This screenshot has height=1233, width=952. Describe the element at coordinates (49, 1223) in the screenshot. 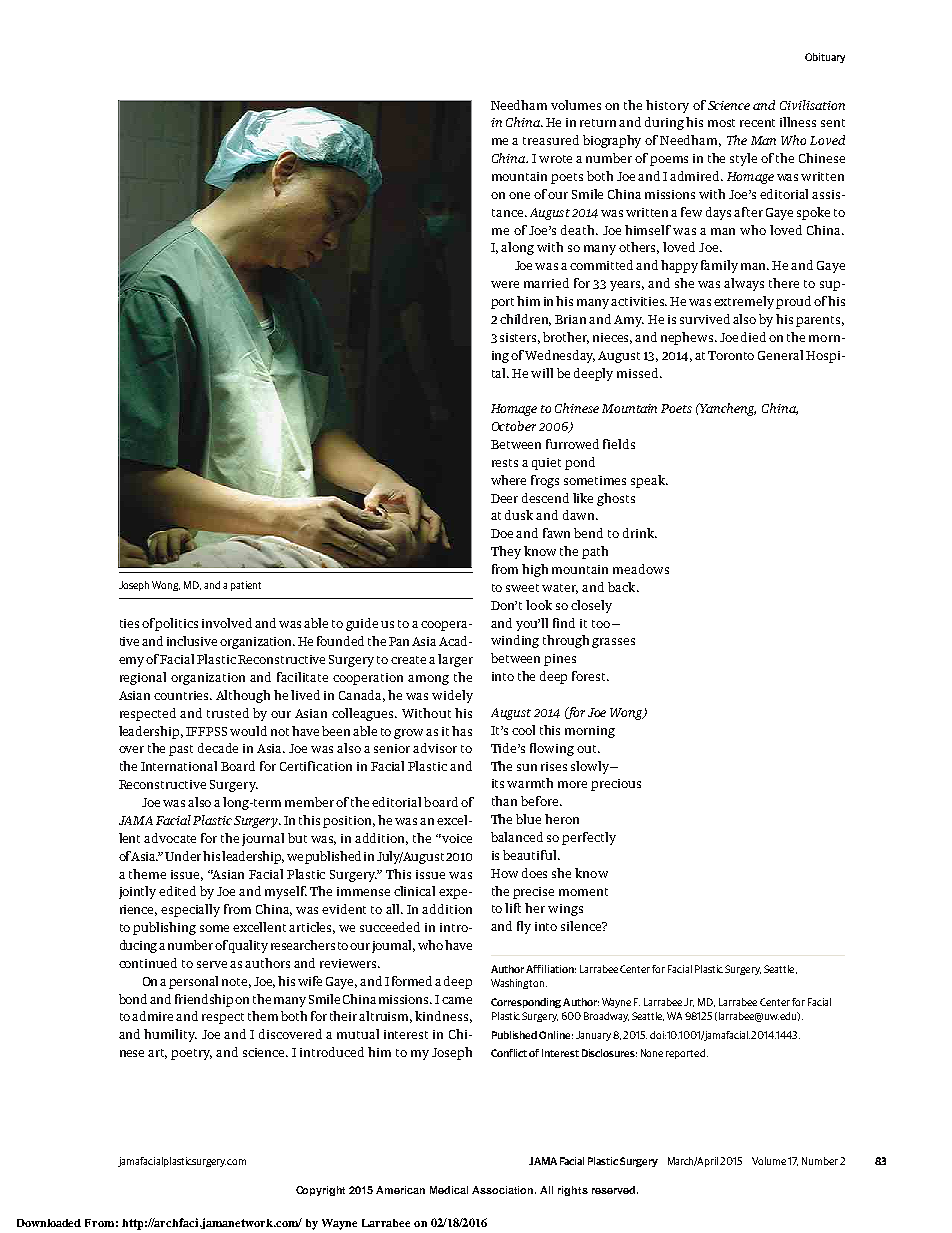

I see `Downloaded` at that location.
